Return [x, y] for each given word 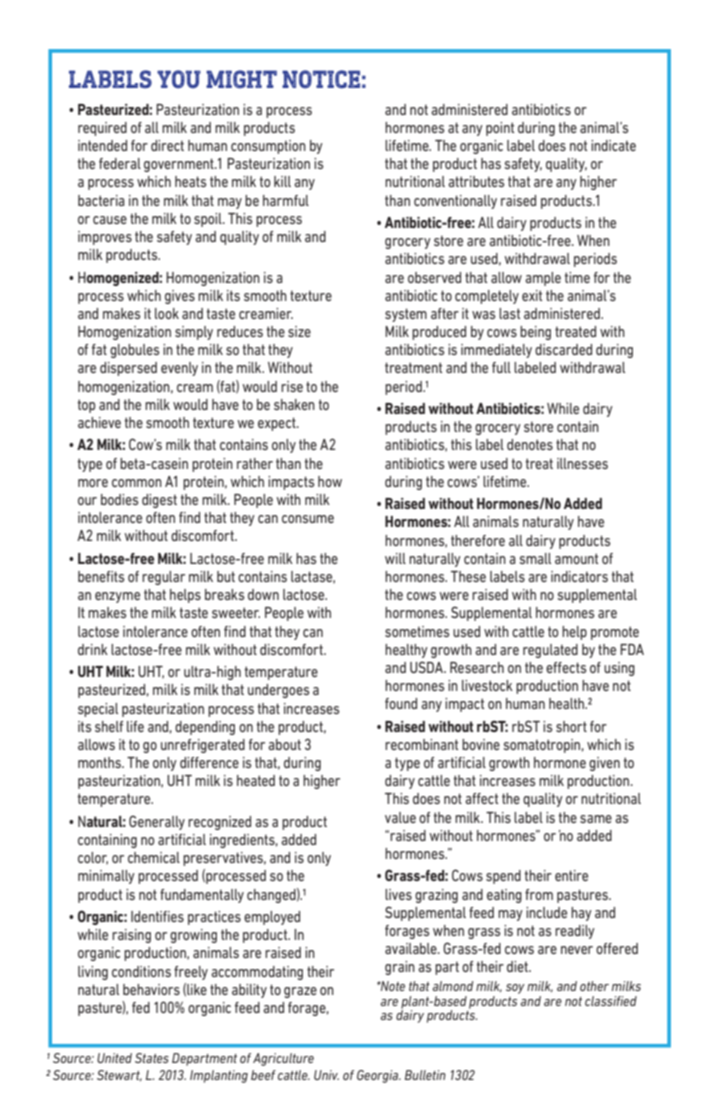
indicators [579, 576]
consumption [268, 147]
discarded [563, 349]
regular [163, 578]
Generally [157, 822]
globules [134, 351]
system [406, 315]
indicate [613, 145]
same [596, 819]
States [152, 1058]
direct [167, 145]
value [400, 817]
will [395, 558]
